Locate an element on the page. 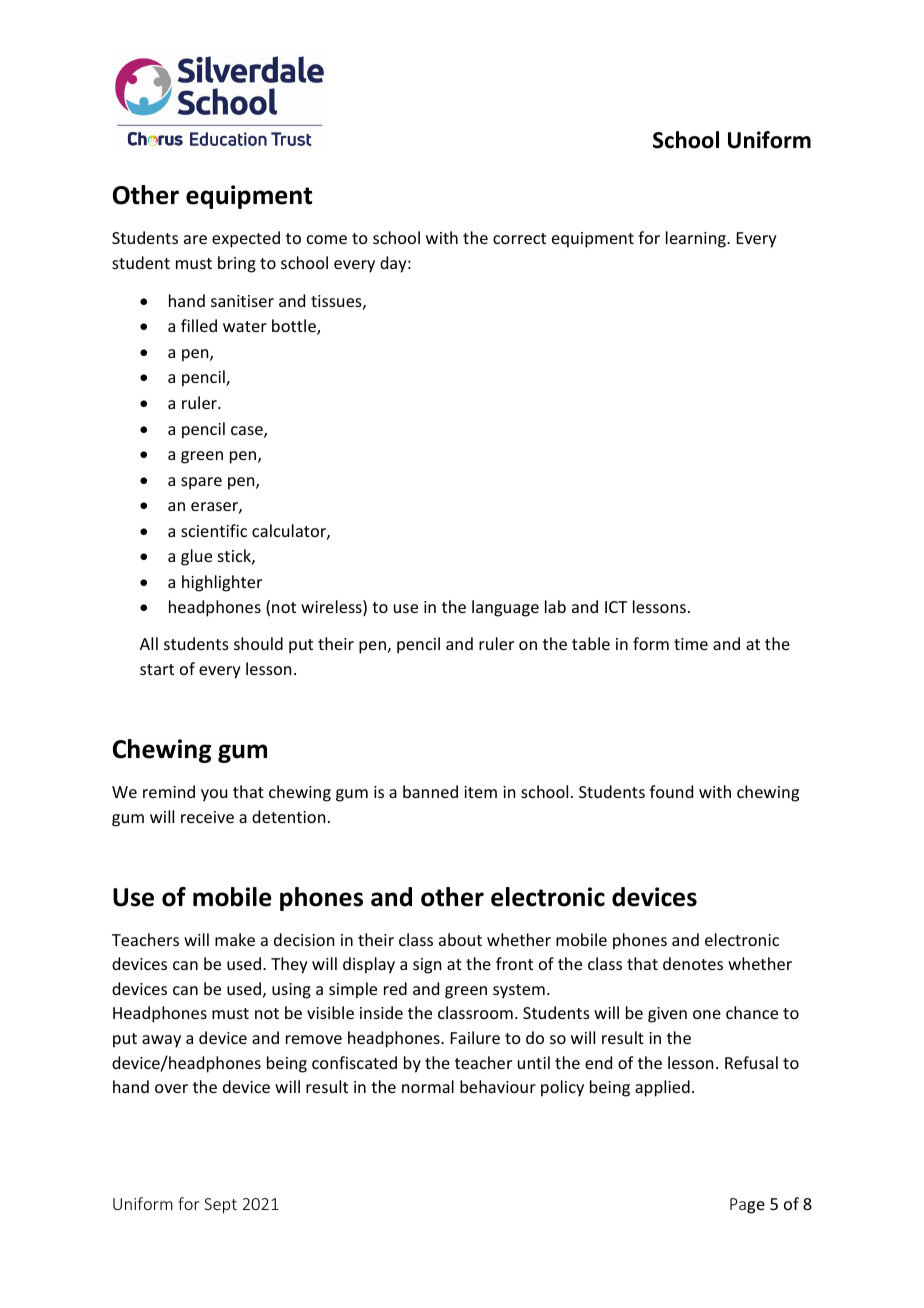 This page has width=924, height=1308. normal is located at coordinates (428, 1086).
